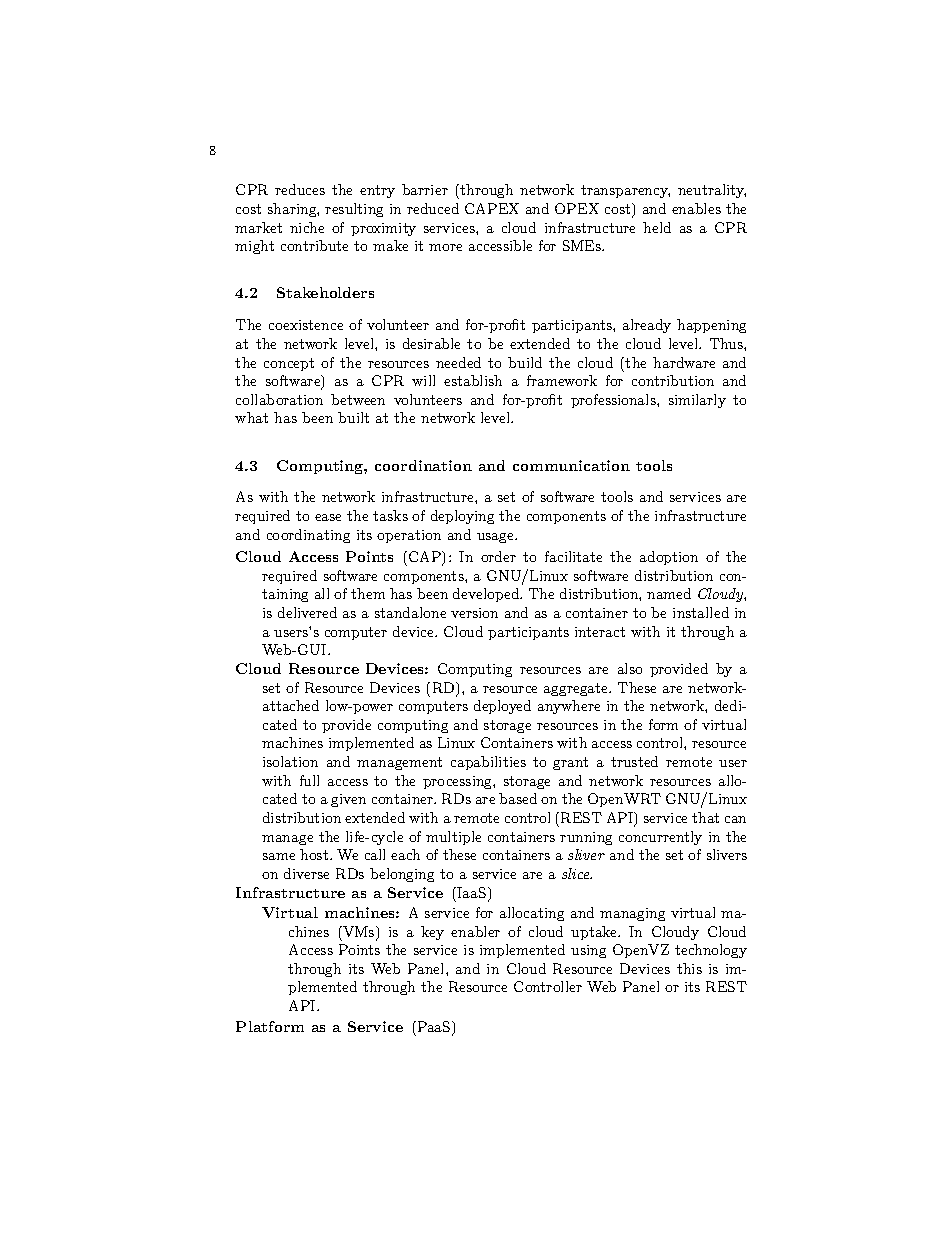 The height and width of the image is (1233, 952). I want to click on trusted, so click(634, 761).
